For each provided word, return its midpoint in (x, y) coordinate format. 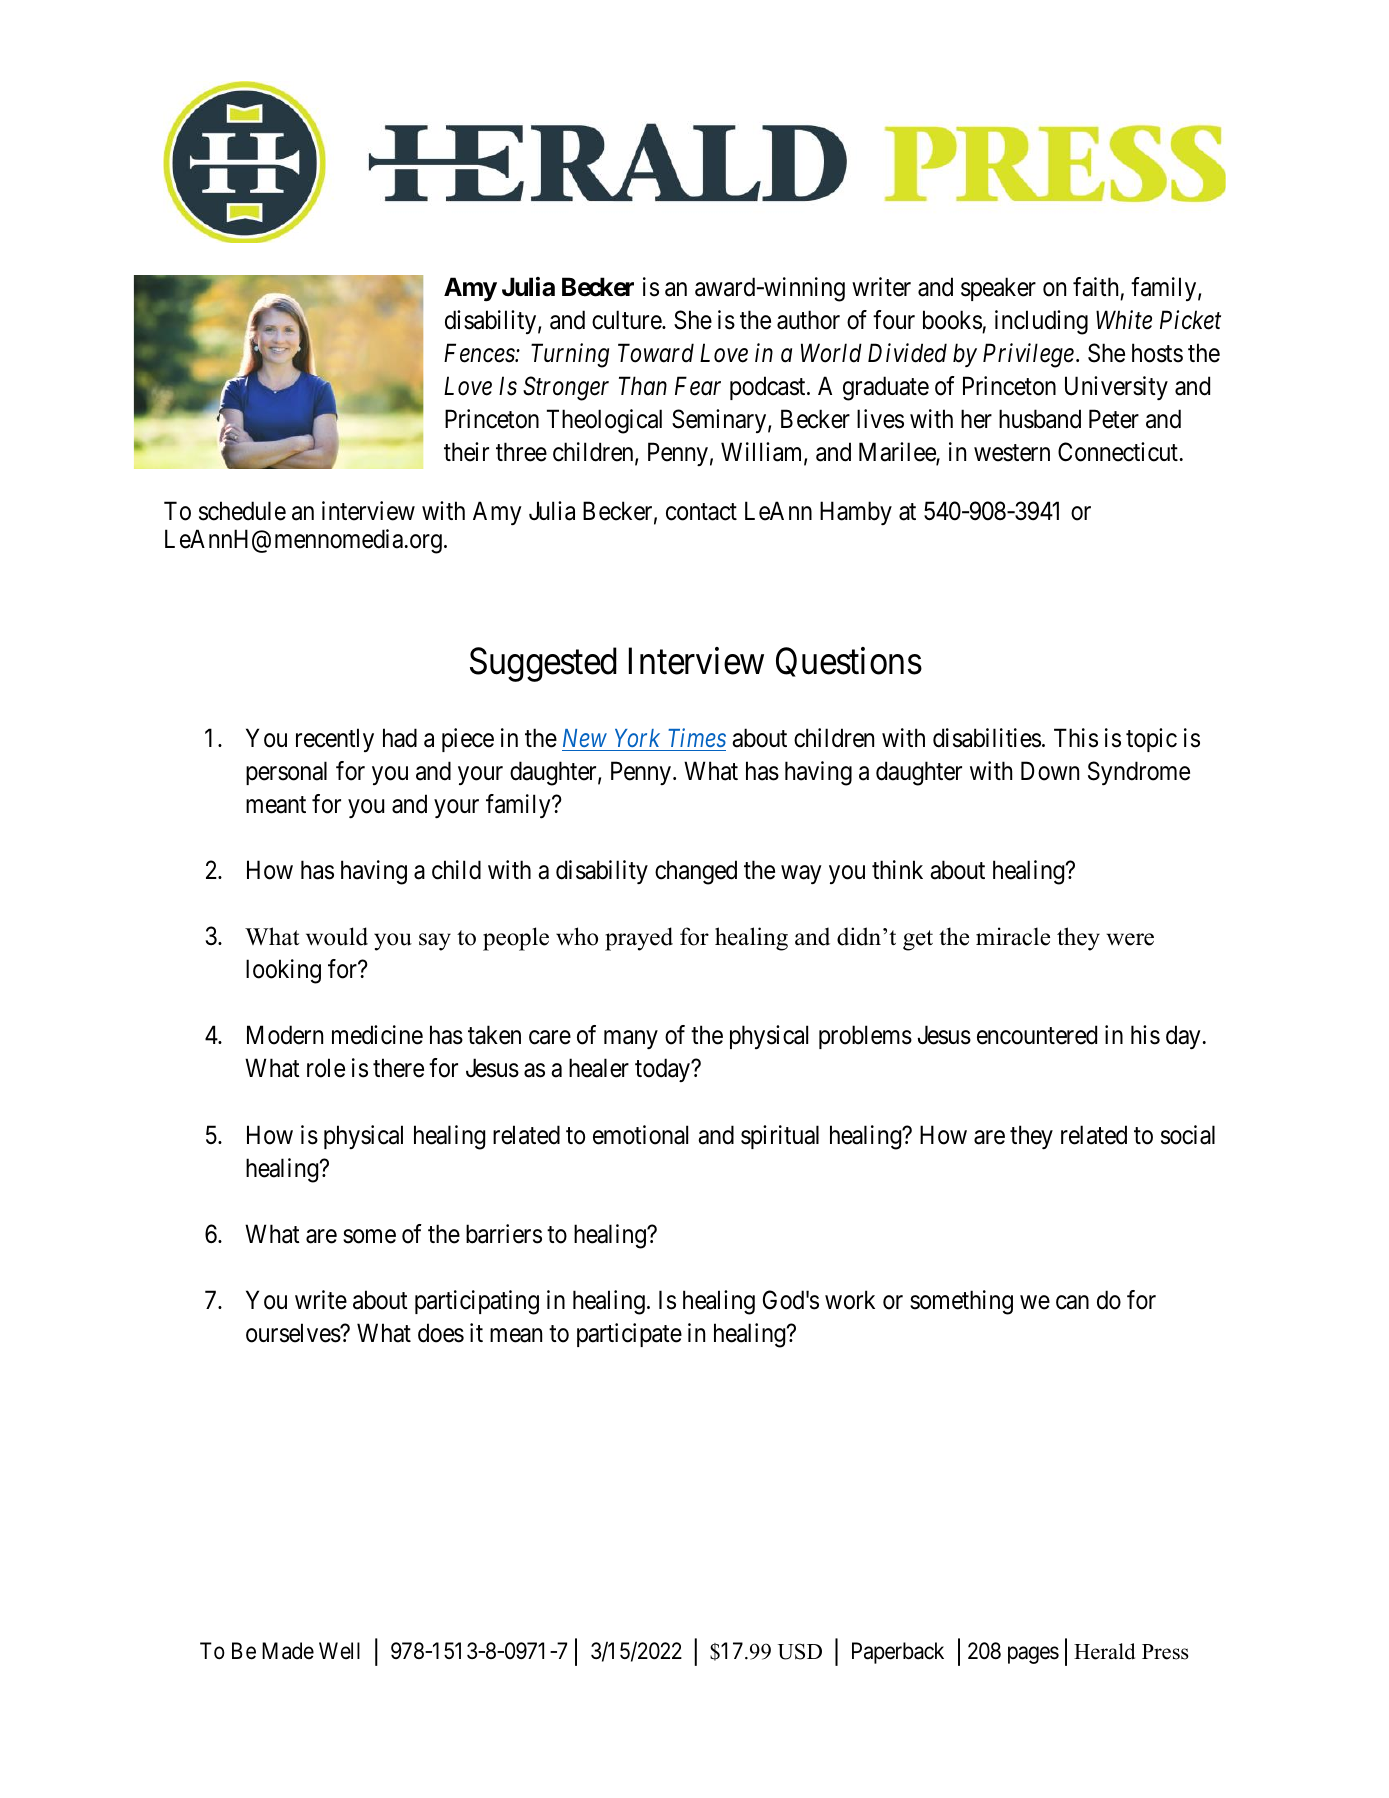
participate (629, 1335)
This (1076, 738)
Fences (480, 353)
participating (477, 1302)
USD (800, 1651)
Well (339, 1650)
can (1072, 1302)
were (1130, 939)
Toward (656, 353)
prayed (639, 939)
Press (1165, 1652)
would (337, 936)
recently (335, 740)
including (1041, 322)
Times (697, 738)
